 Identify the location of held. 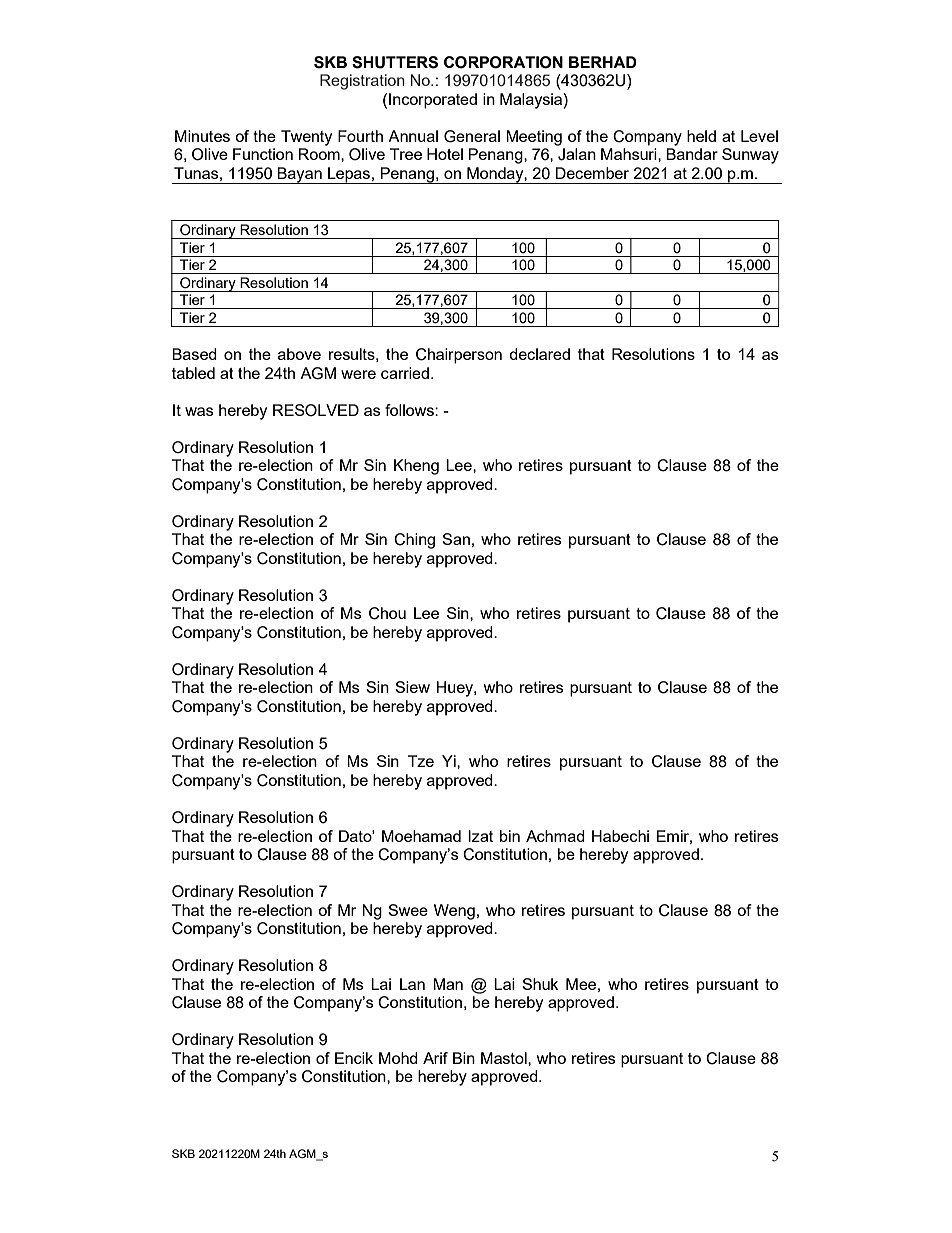
(701, 136).
